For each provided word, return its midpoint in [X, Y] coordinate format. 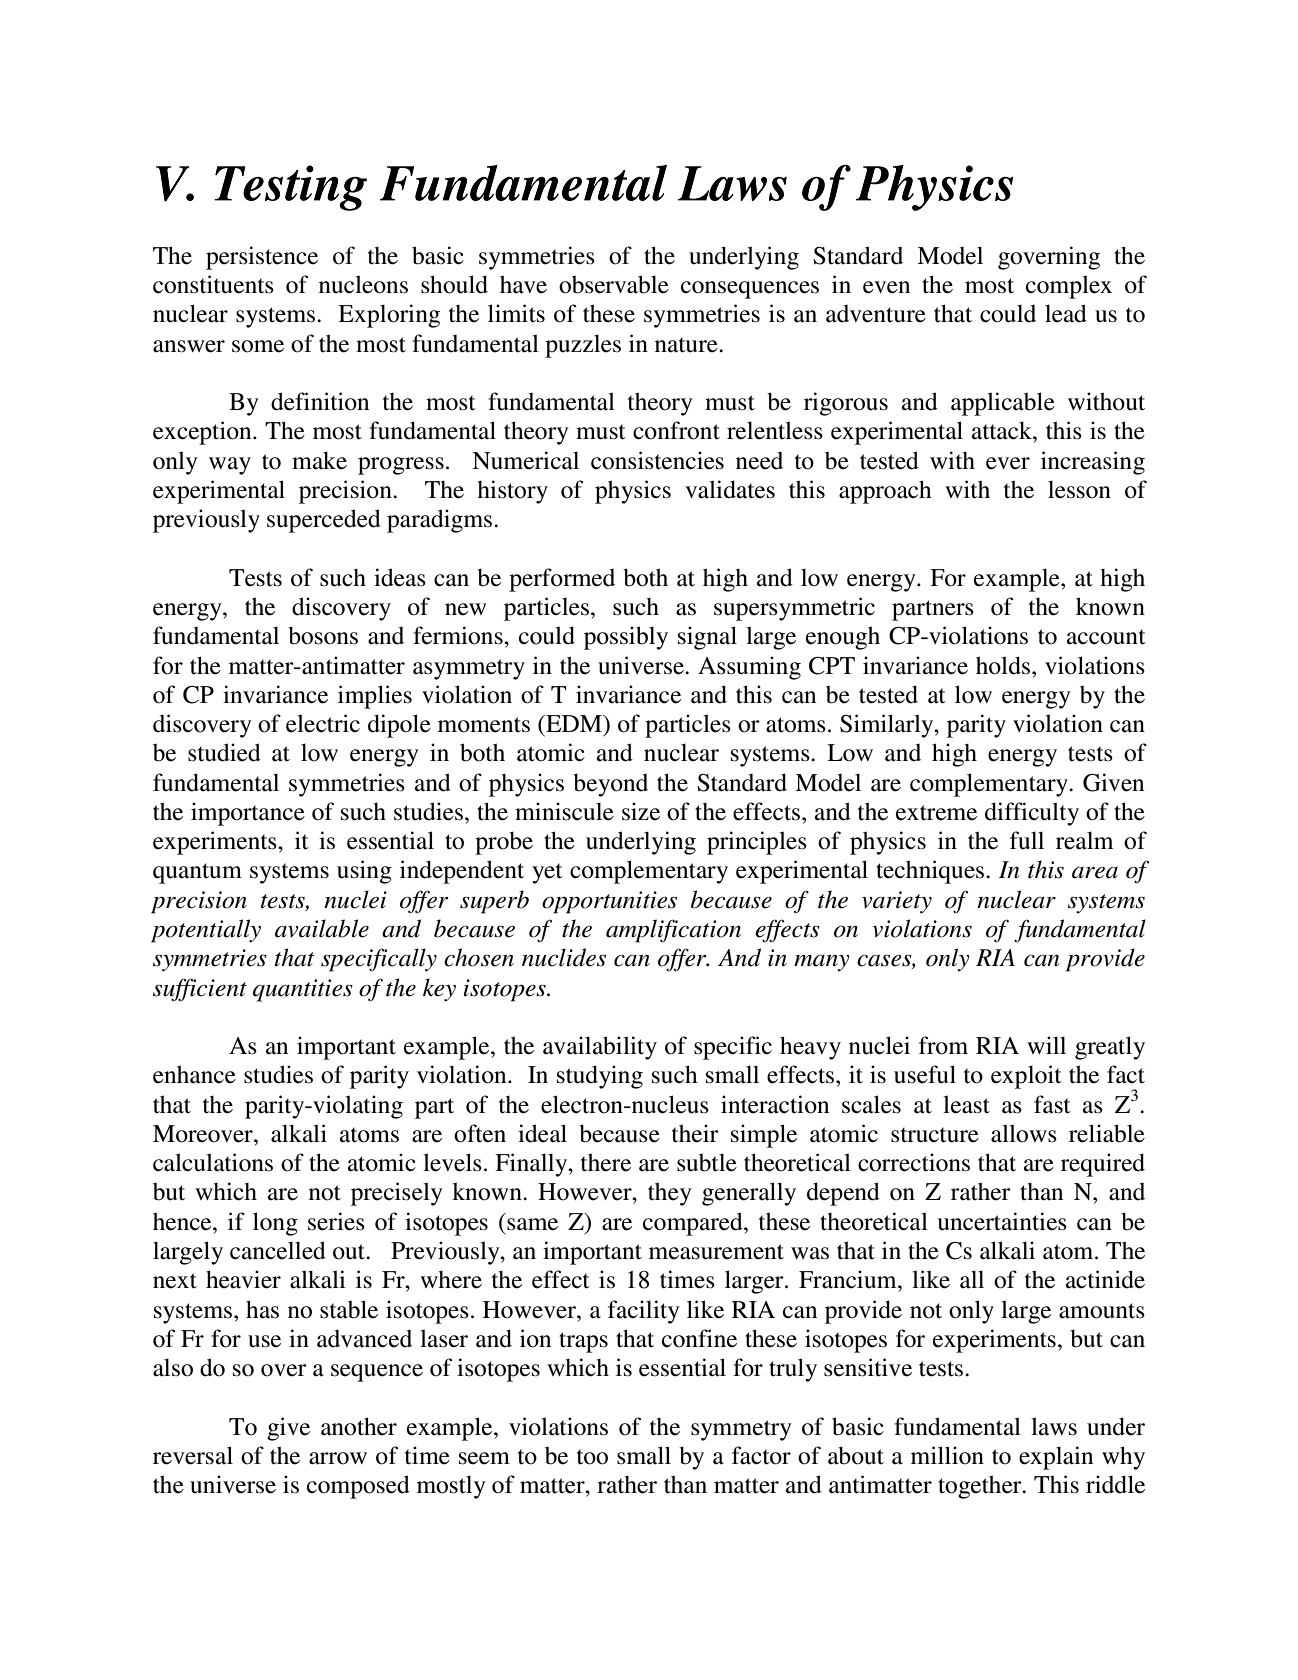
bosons [323, 635]
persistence [262, 258]
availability [600, 1048]
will [1046, 1045]
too [592, 1457]
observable [614, 284]
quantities [303, 990]
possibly [626, 638]
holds [1003, 665]
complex [1069, 287]
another [359, 1426]
